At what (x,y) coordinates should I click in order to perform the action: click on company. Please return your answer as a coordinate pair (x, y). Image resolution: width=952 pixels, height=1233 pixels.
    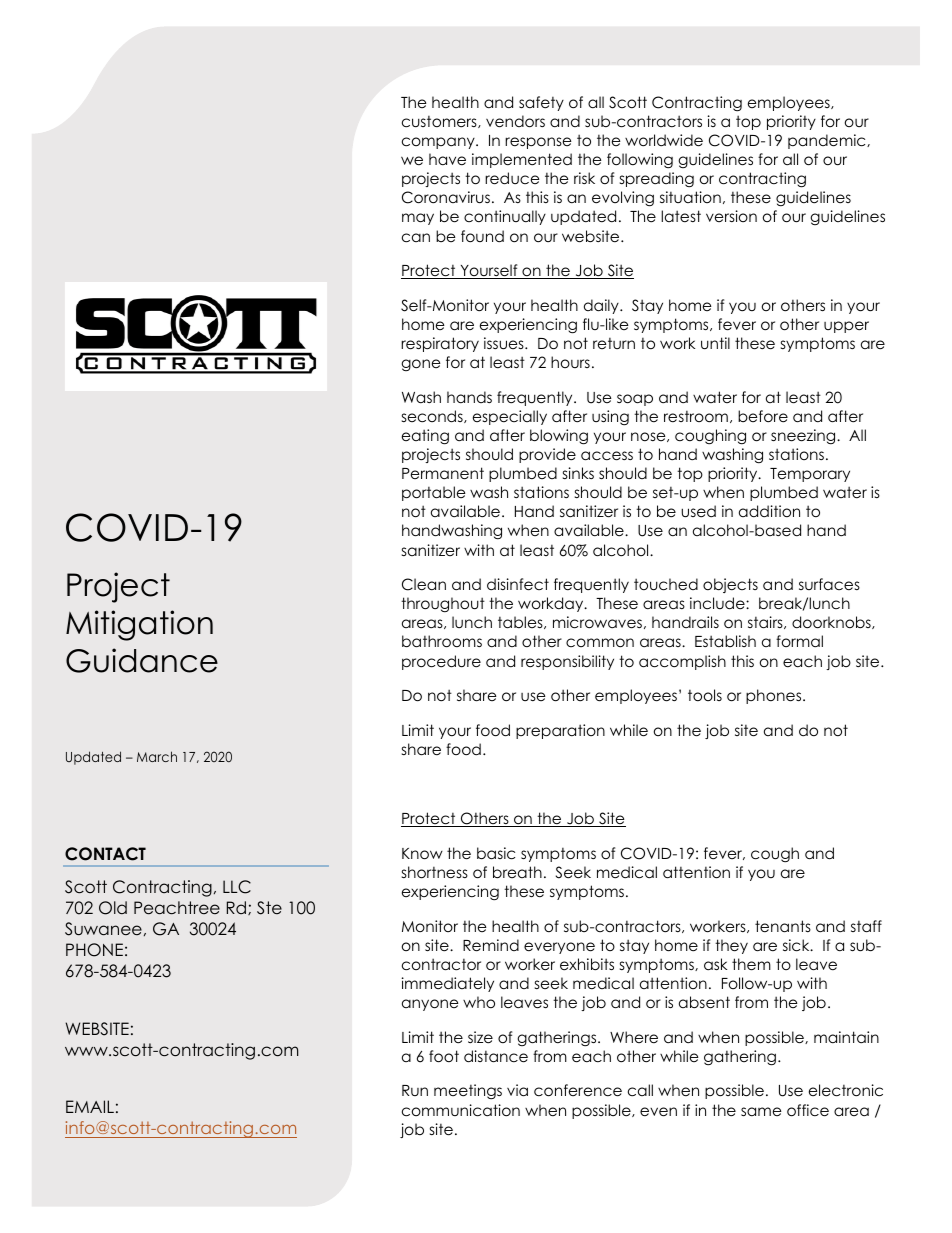
    Looking at the image, I should click on (439, 143).
